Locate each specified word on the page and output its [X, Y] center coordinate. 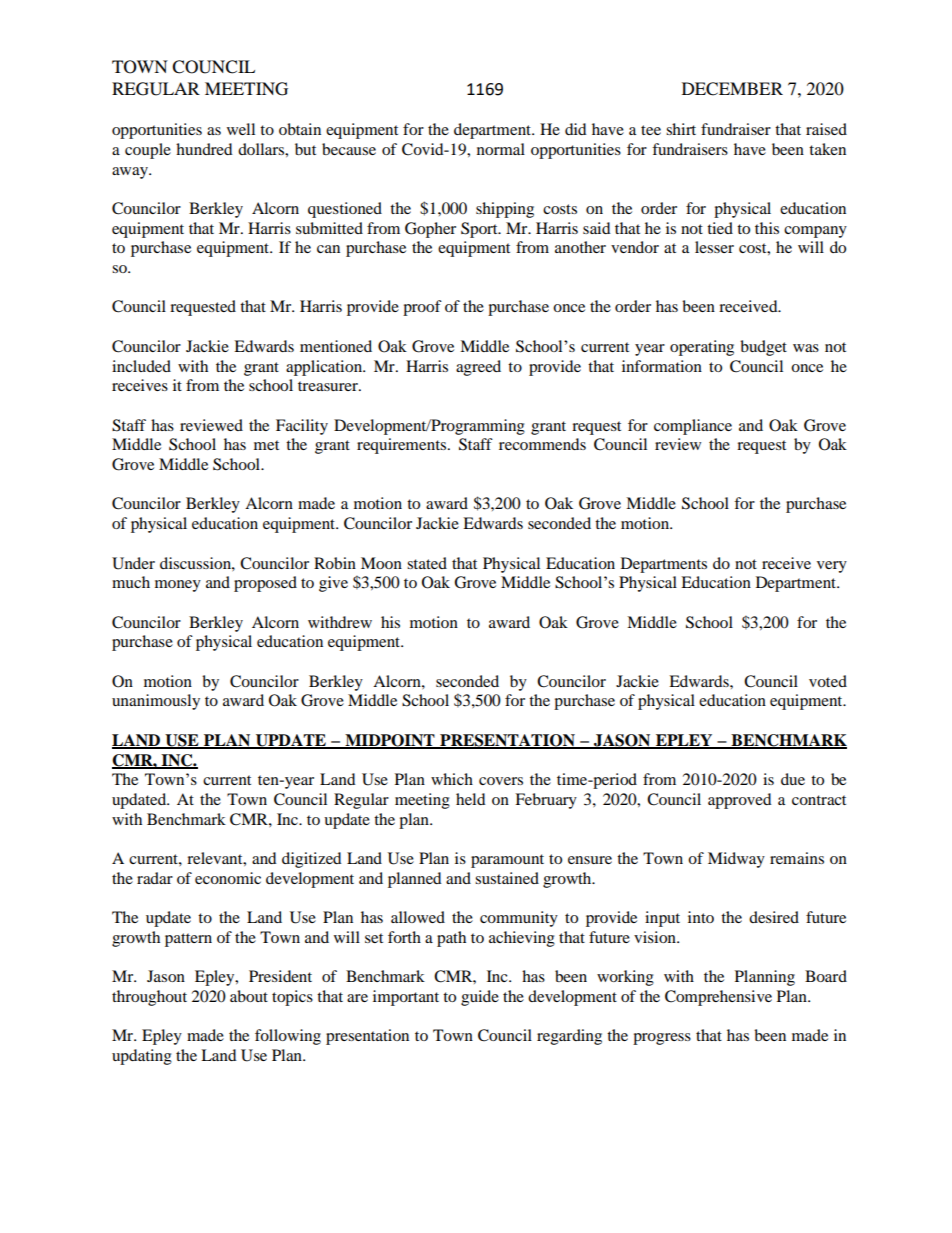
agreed [478, 368]
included [141, 366]
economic [228, 878]
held [471, 799]
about [249, 996]
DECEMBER [732, 89]
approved [740, 801]
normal [501, 149]
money [178, 586]
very [832, 567]
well [241, 129]
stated [427, 563]
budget [763, 348]
